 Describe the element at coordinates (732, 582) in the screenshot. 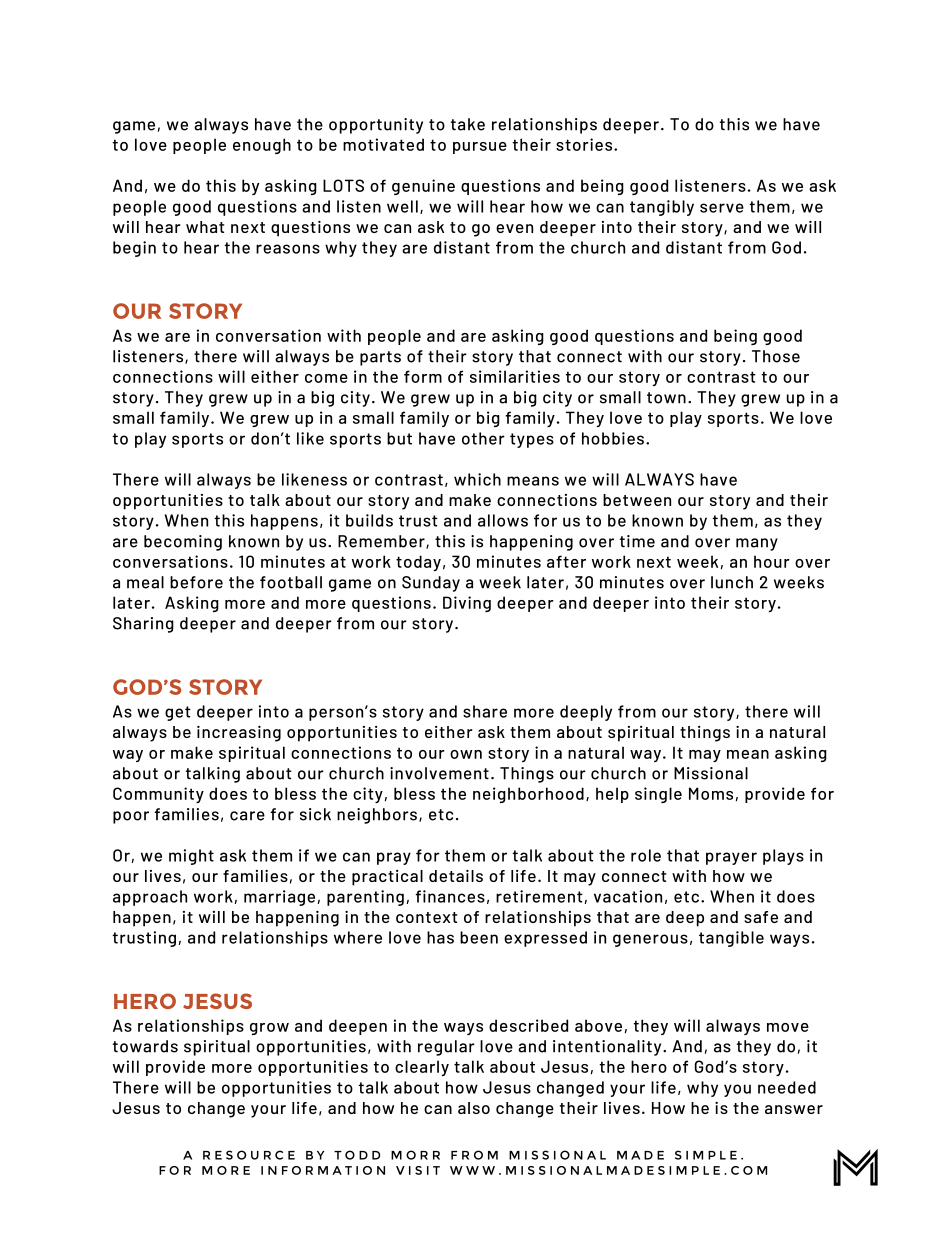

I see `lunch` at that location.
